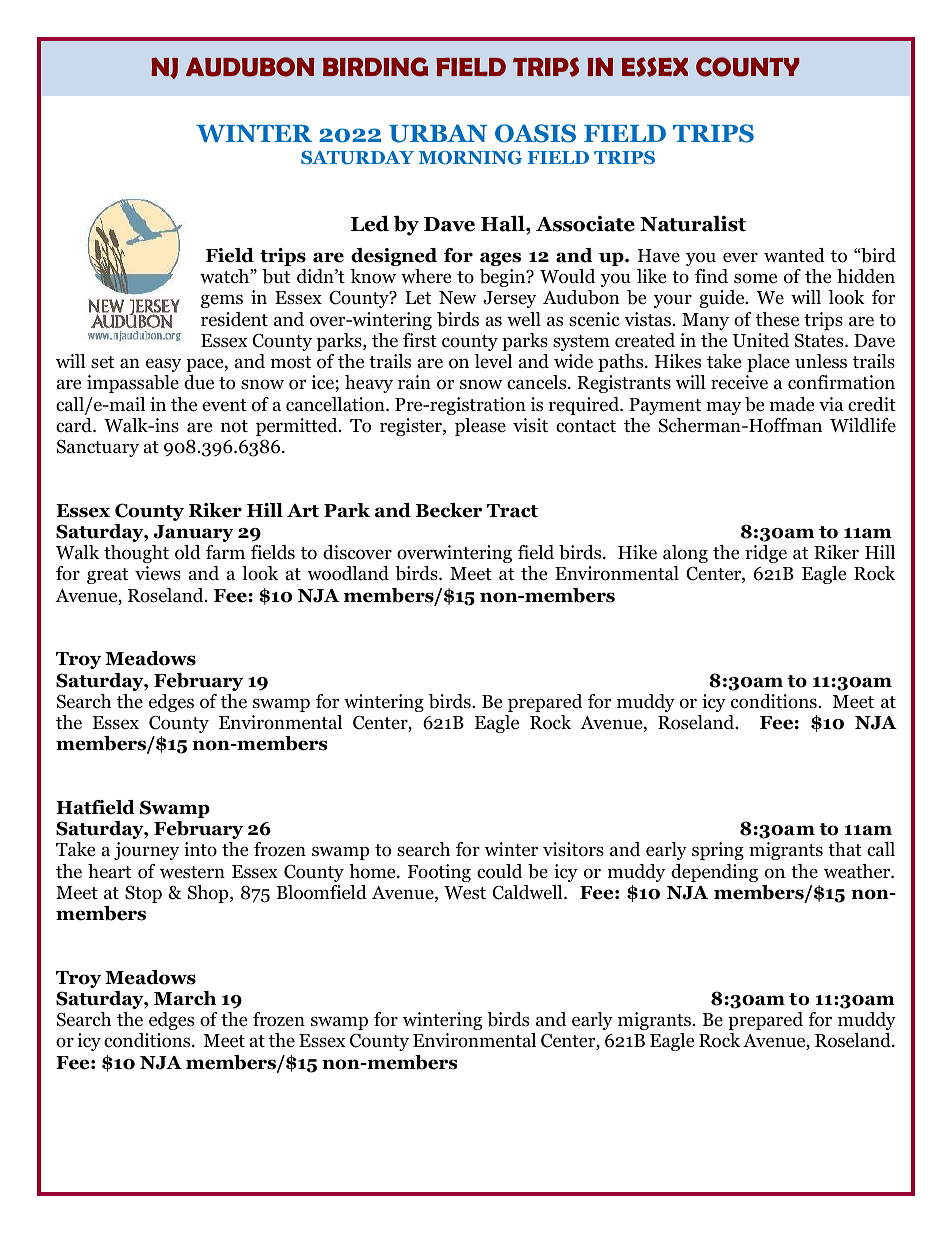 The image size is (952, 1233). I want to click on into, so click(200, 849).
